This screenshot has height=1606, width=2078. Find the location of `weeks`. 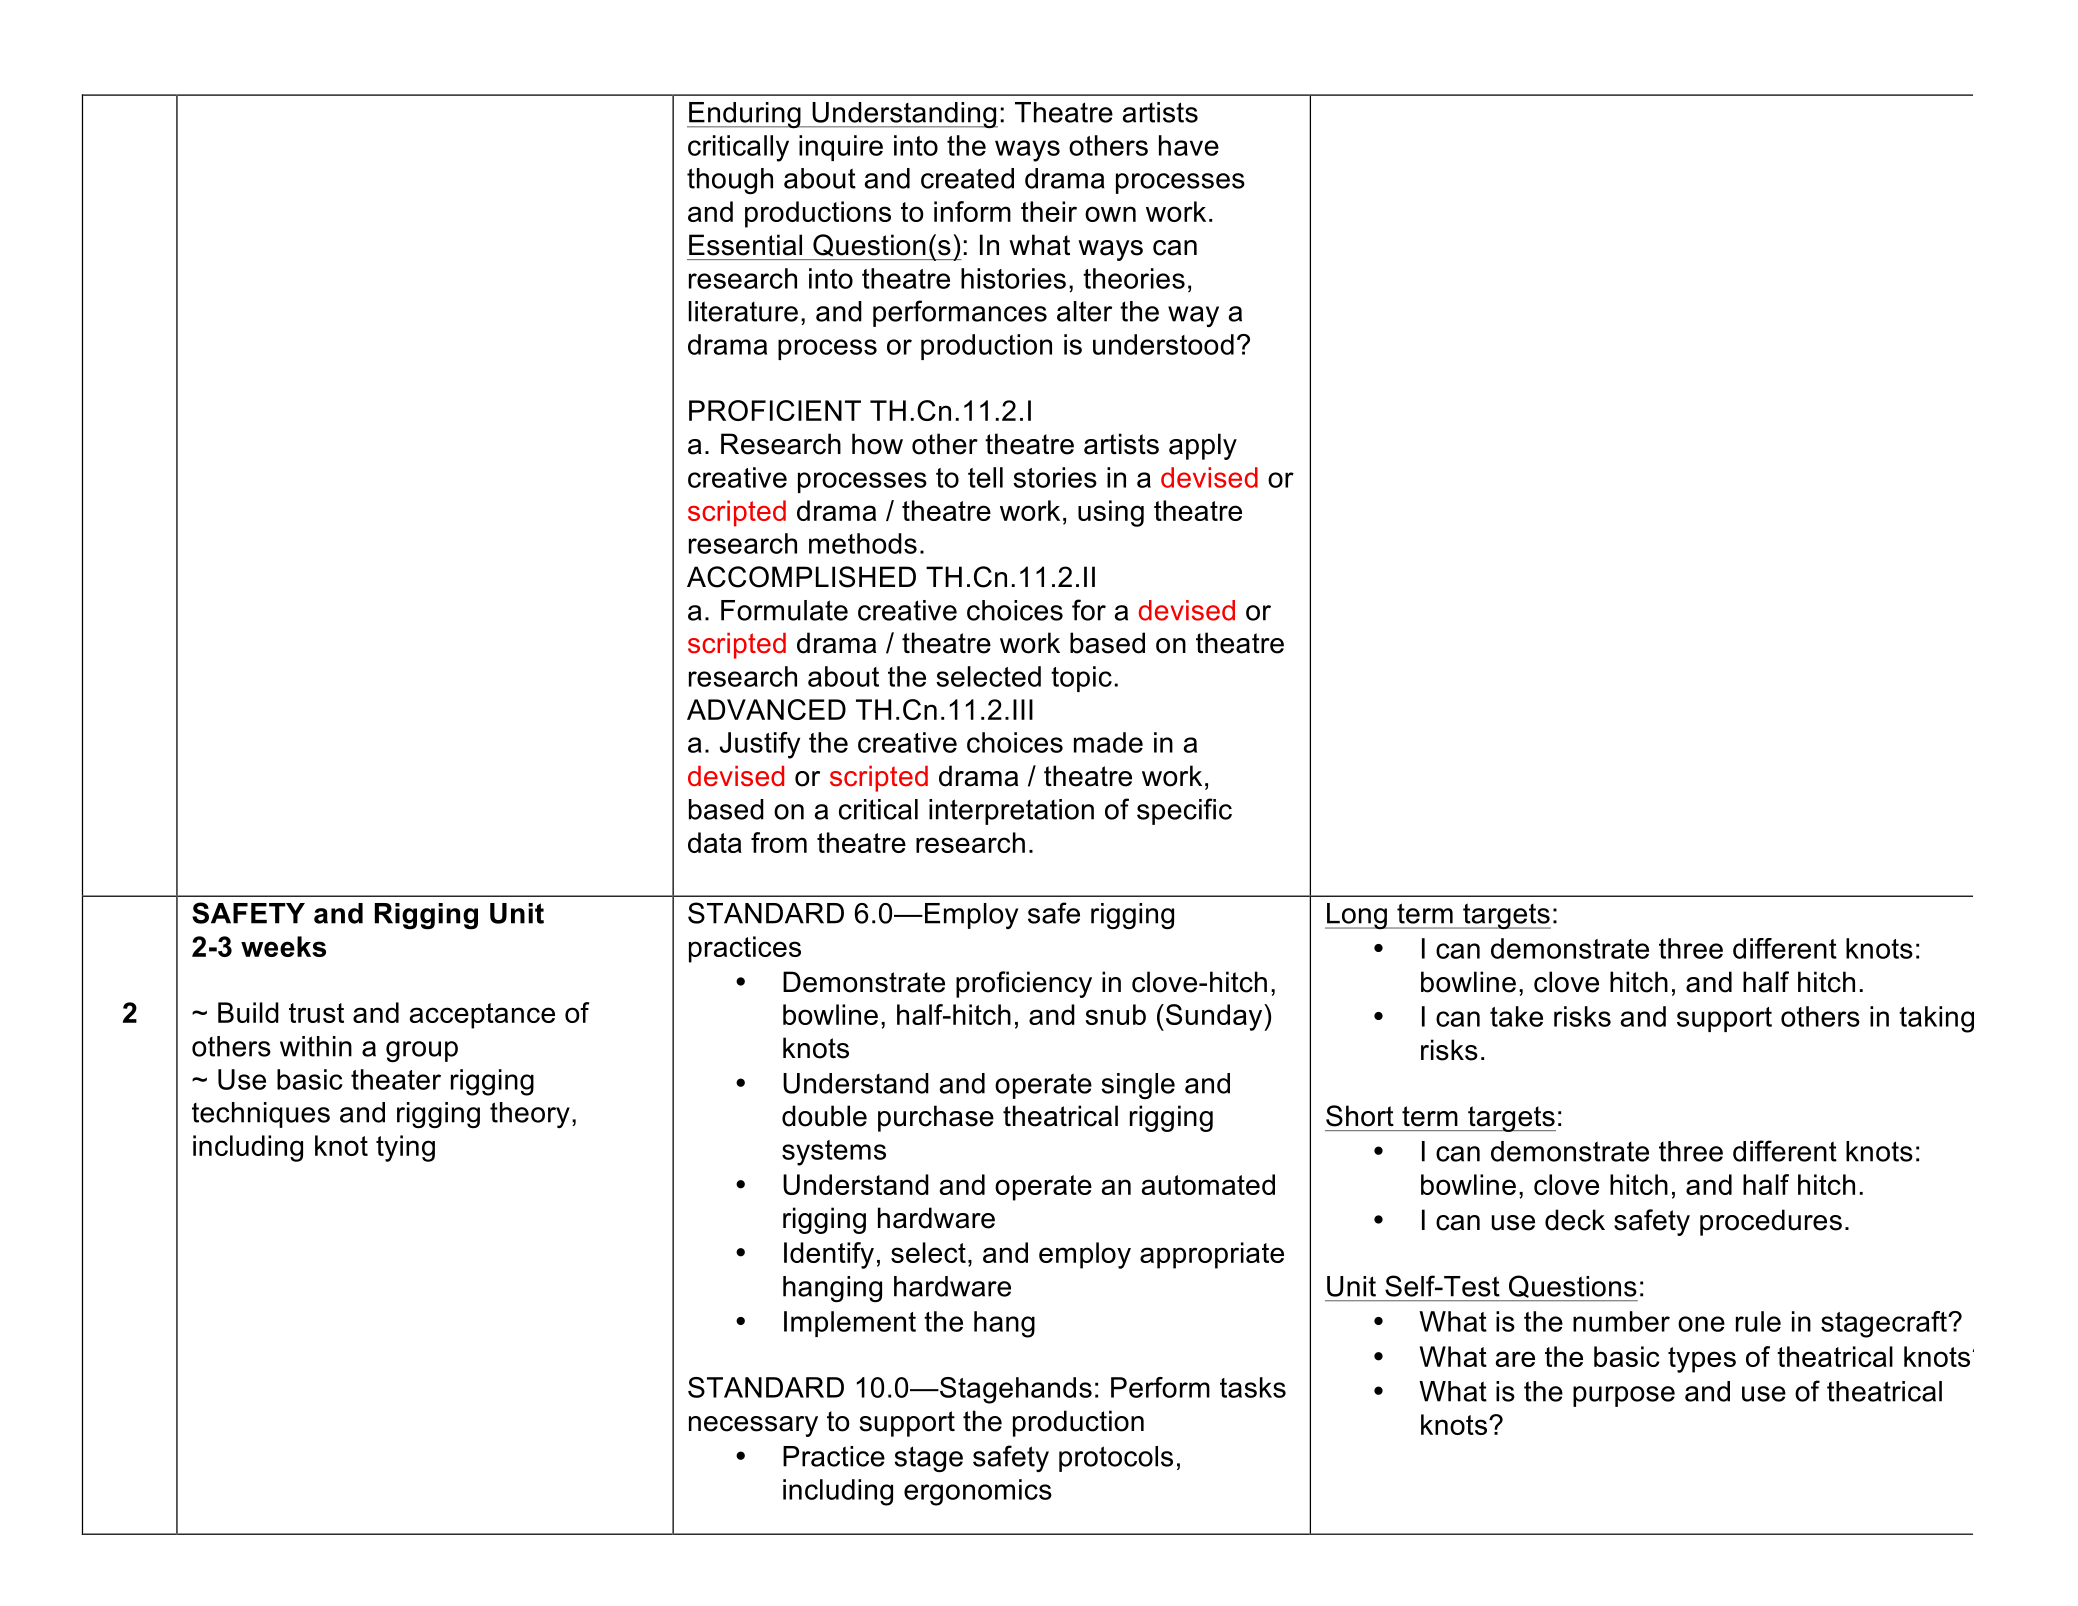

weeks is located at coordinates (283, 946).
